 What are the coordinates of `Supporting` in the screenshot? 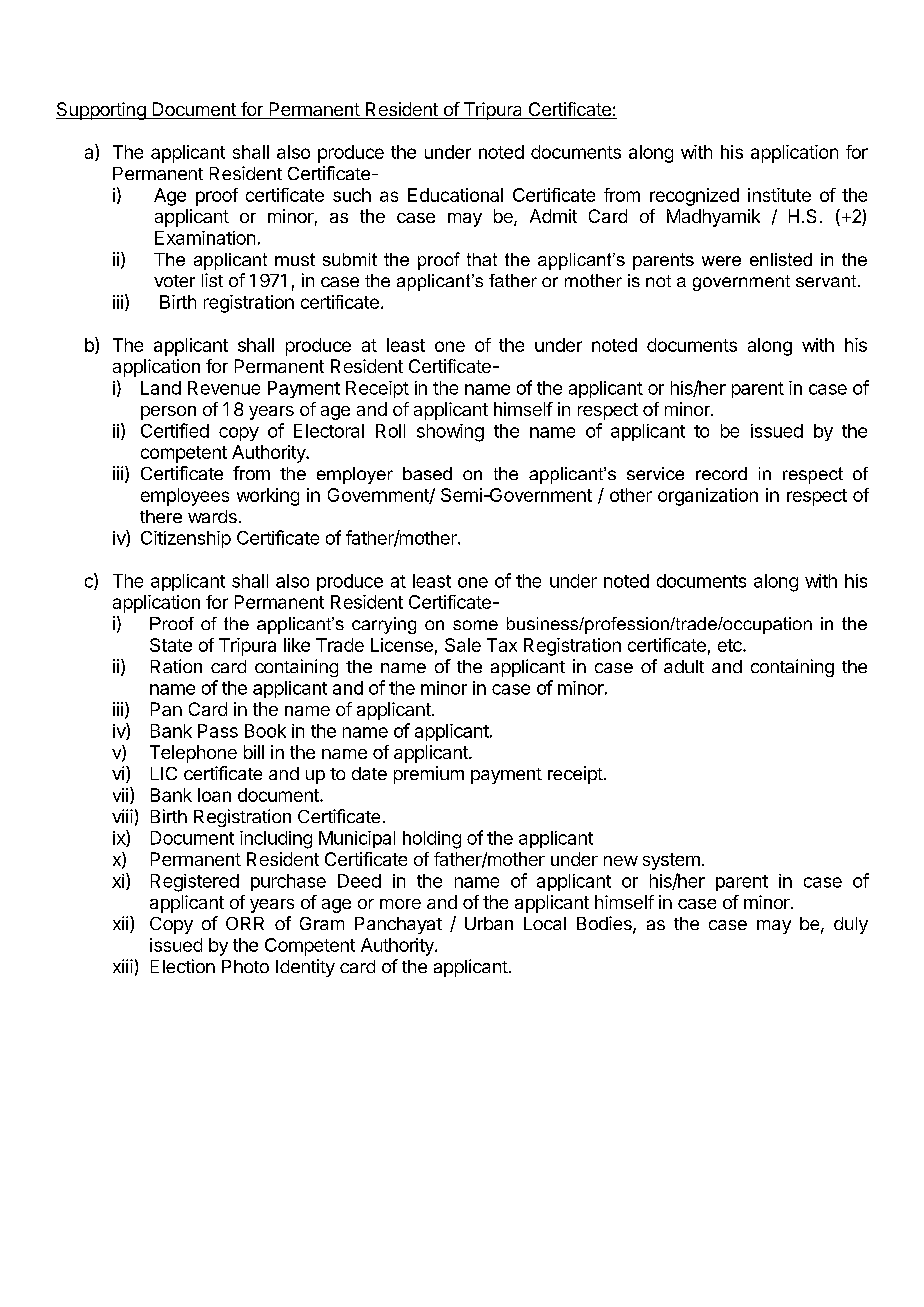 It's located at (101, 111).
